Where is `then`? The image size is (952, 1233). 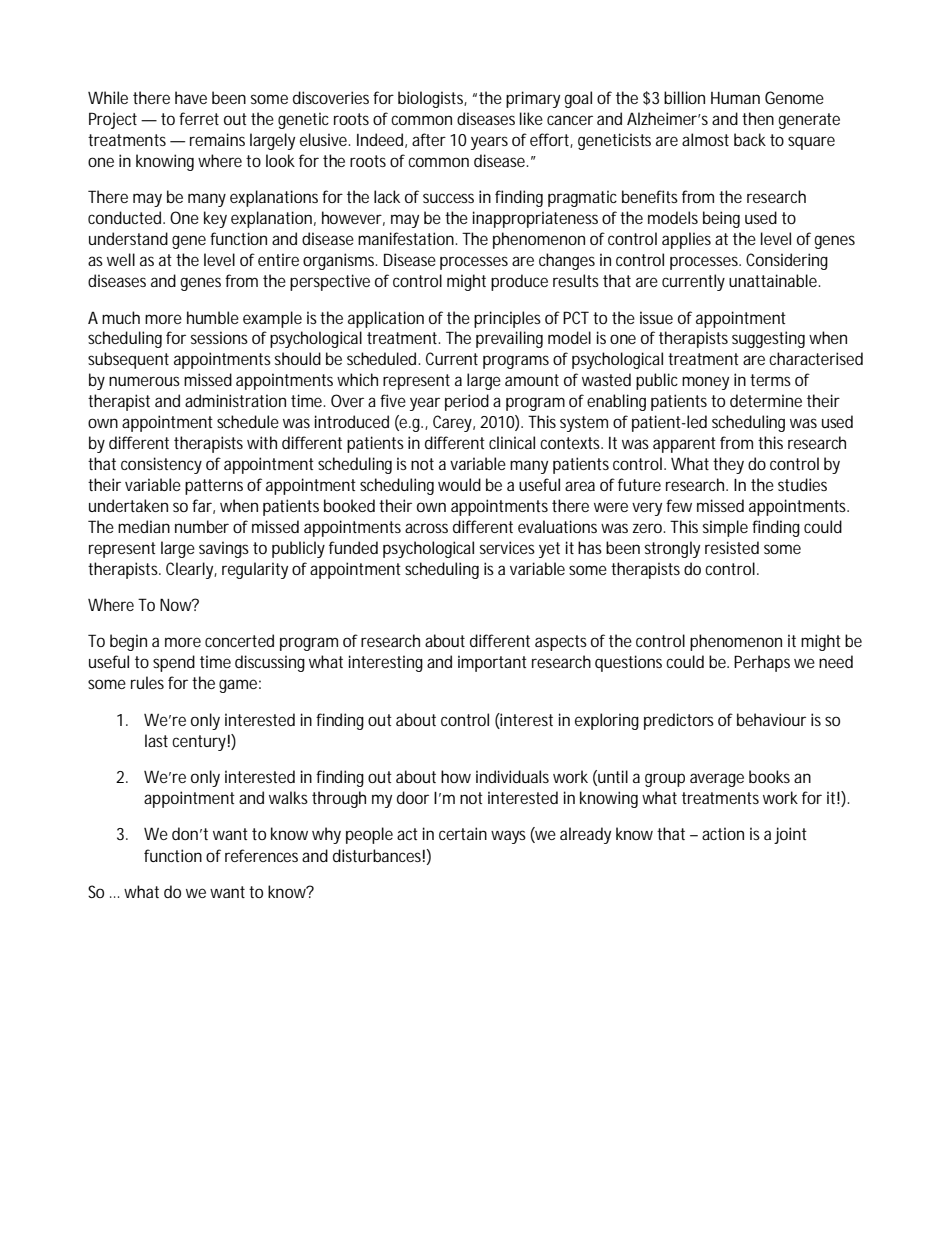 then is located at coordinates (758, 118).
